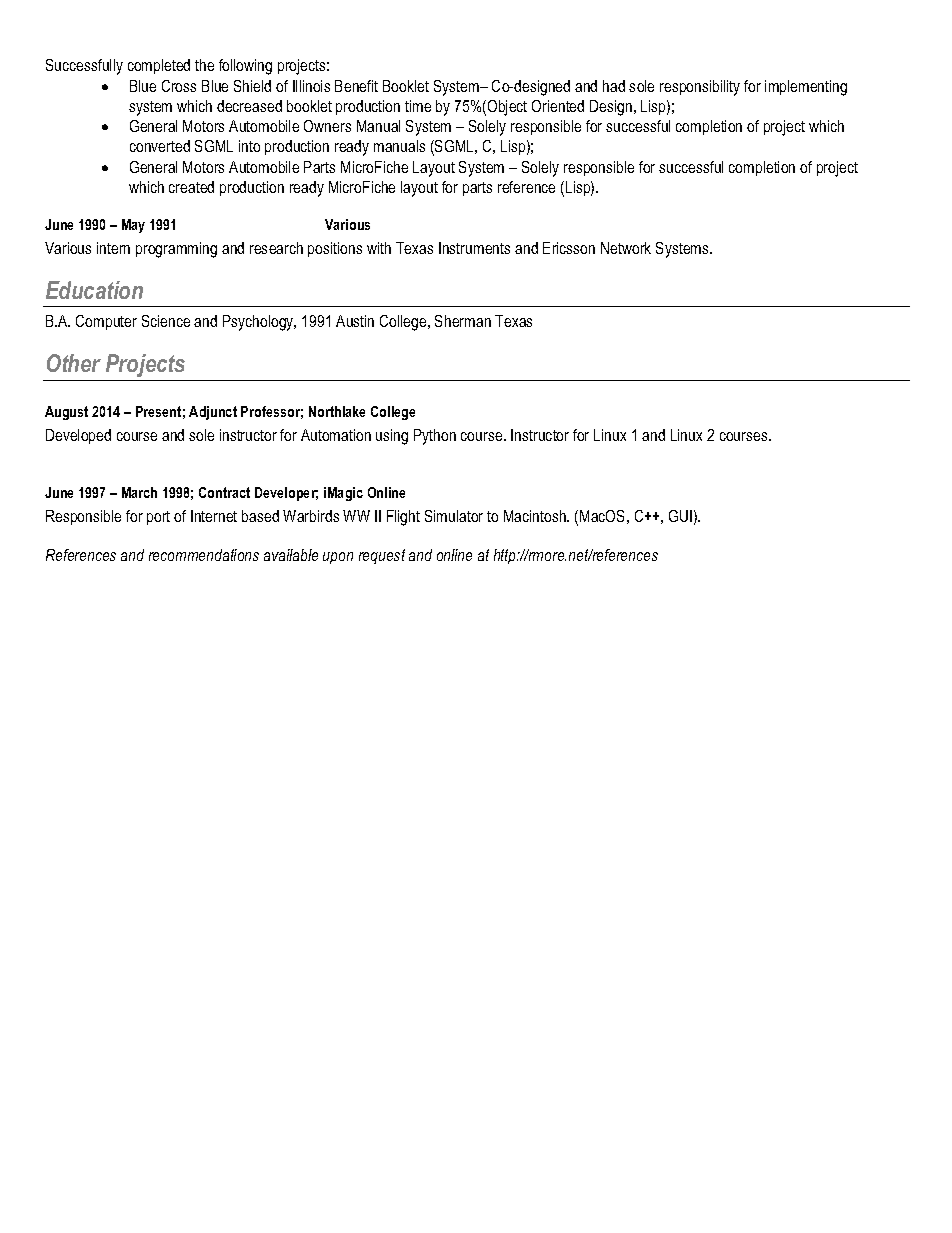 The width and height of the screenshot is (952, 1233). What do you see at coordinates (204, 555) in the screenshot?
I see `recommendations` at bounding box center [204, 555].
